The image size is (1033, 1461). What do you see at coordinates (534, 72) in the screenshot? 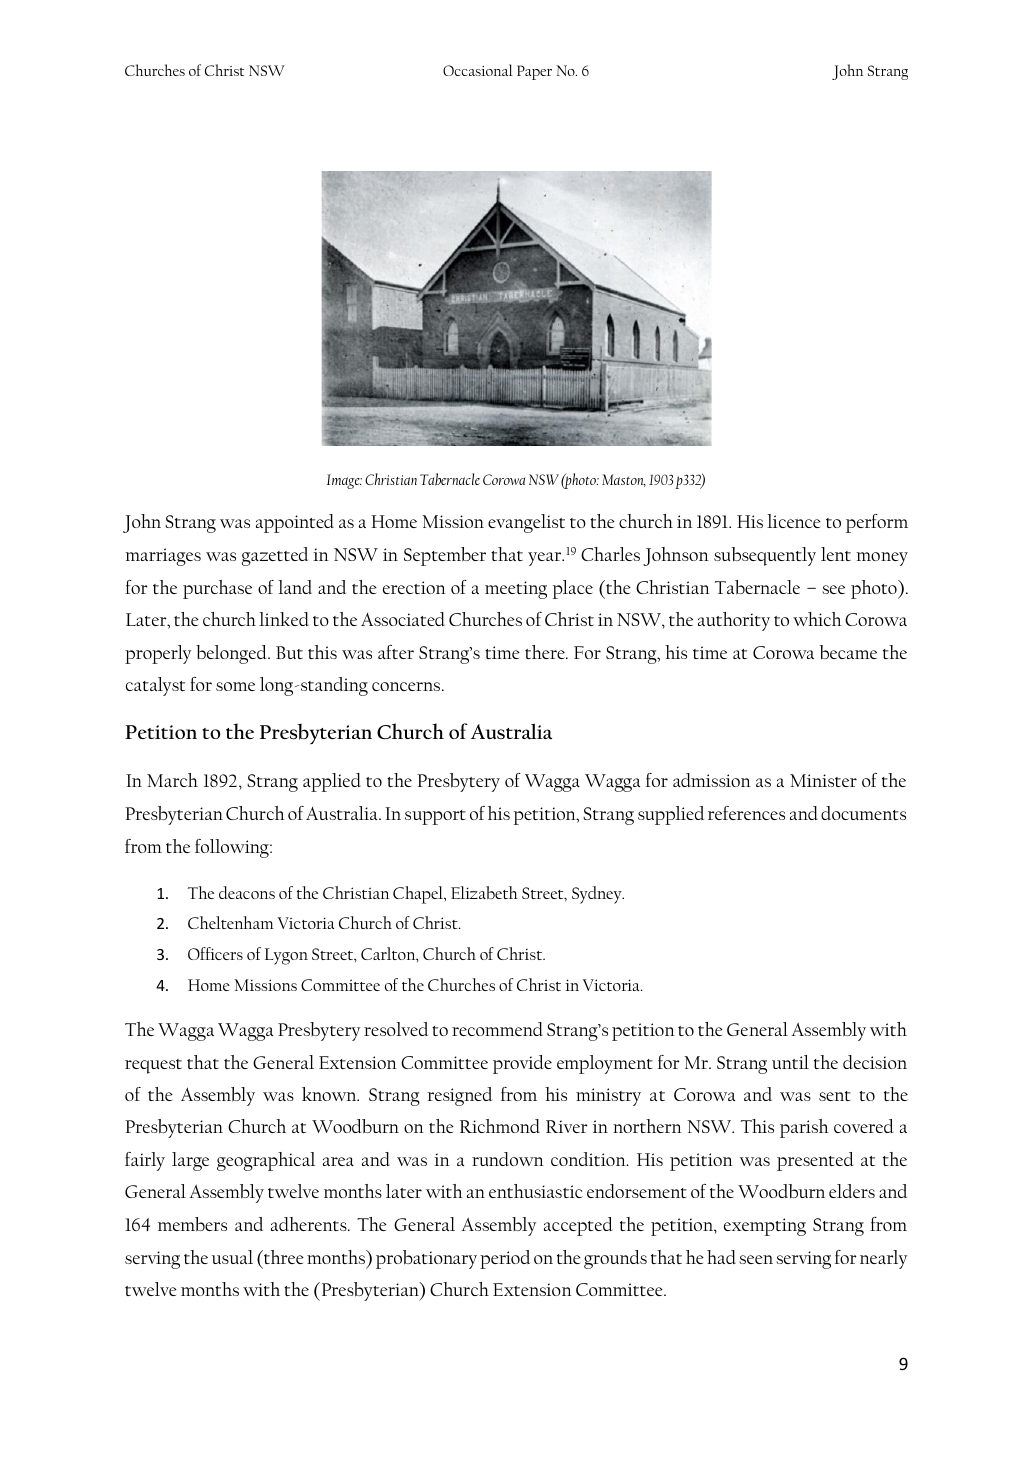
I see `Paper` at bounding box center [534, 72].
